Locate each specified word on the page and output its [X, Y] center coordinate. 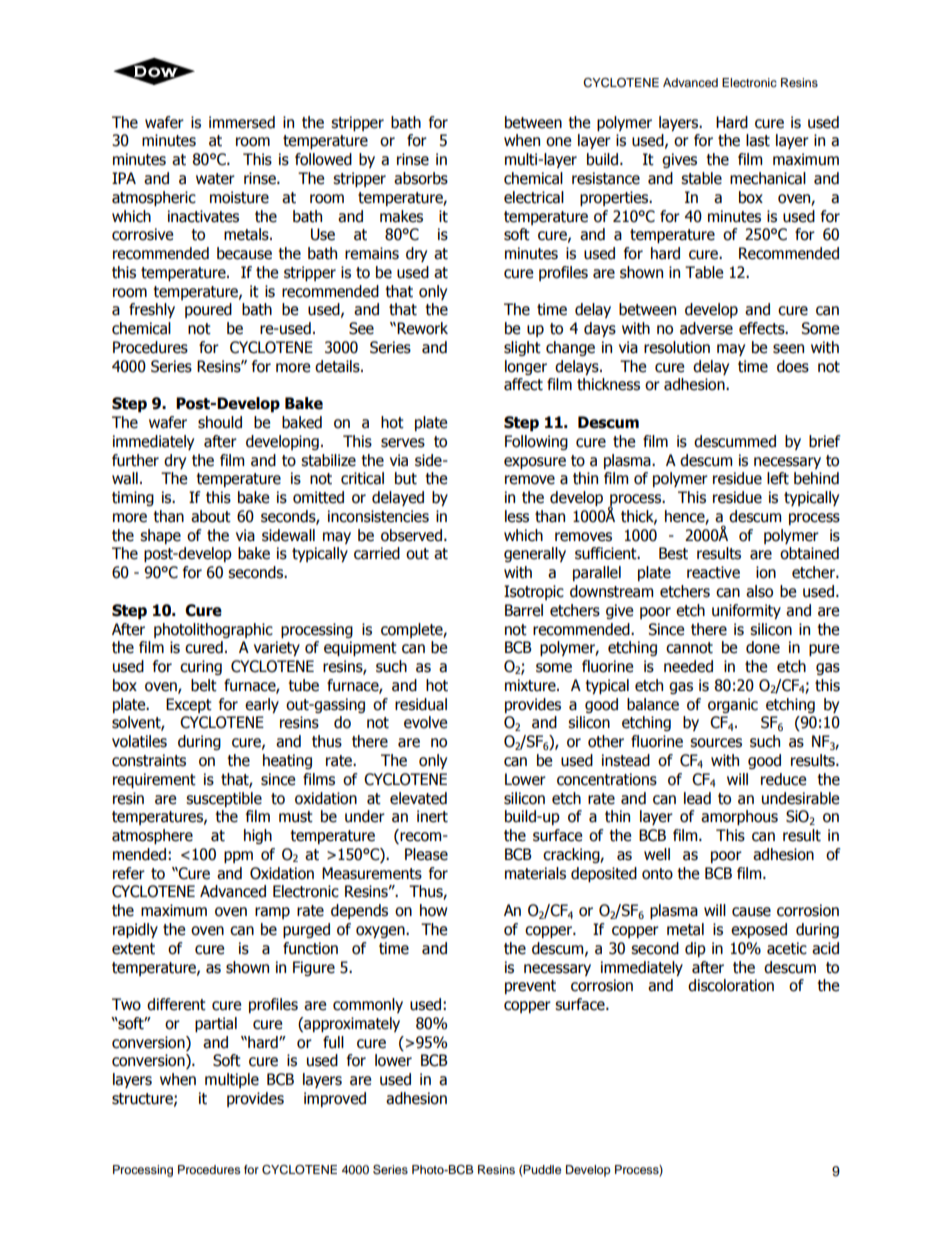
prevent [530, 987]
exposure [535, 463]
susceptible [224, 799]
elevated [418, 798]
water [215, 179]
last [758, 140]
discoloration [731, 985]
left [778, 478]
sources [716, 743]
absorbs [421, 178]
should [220, 422]
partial [216, 1024]
